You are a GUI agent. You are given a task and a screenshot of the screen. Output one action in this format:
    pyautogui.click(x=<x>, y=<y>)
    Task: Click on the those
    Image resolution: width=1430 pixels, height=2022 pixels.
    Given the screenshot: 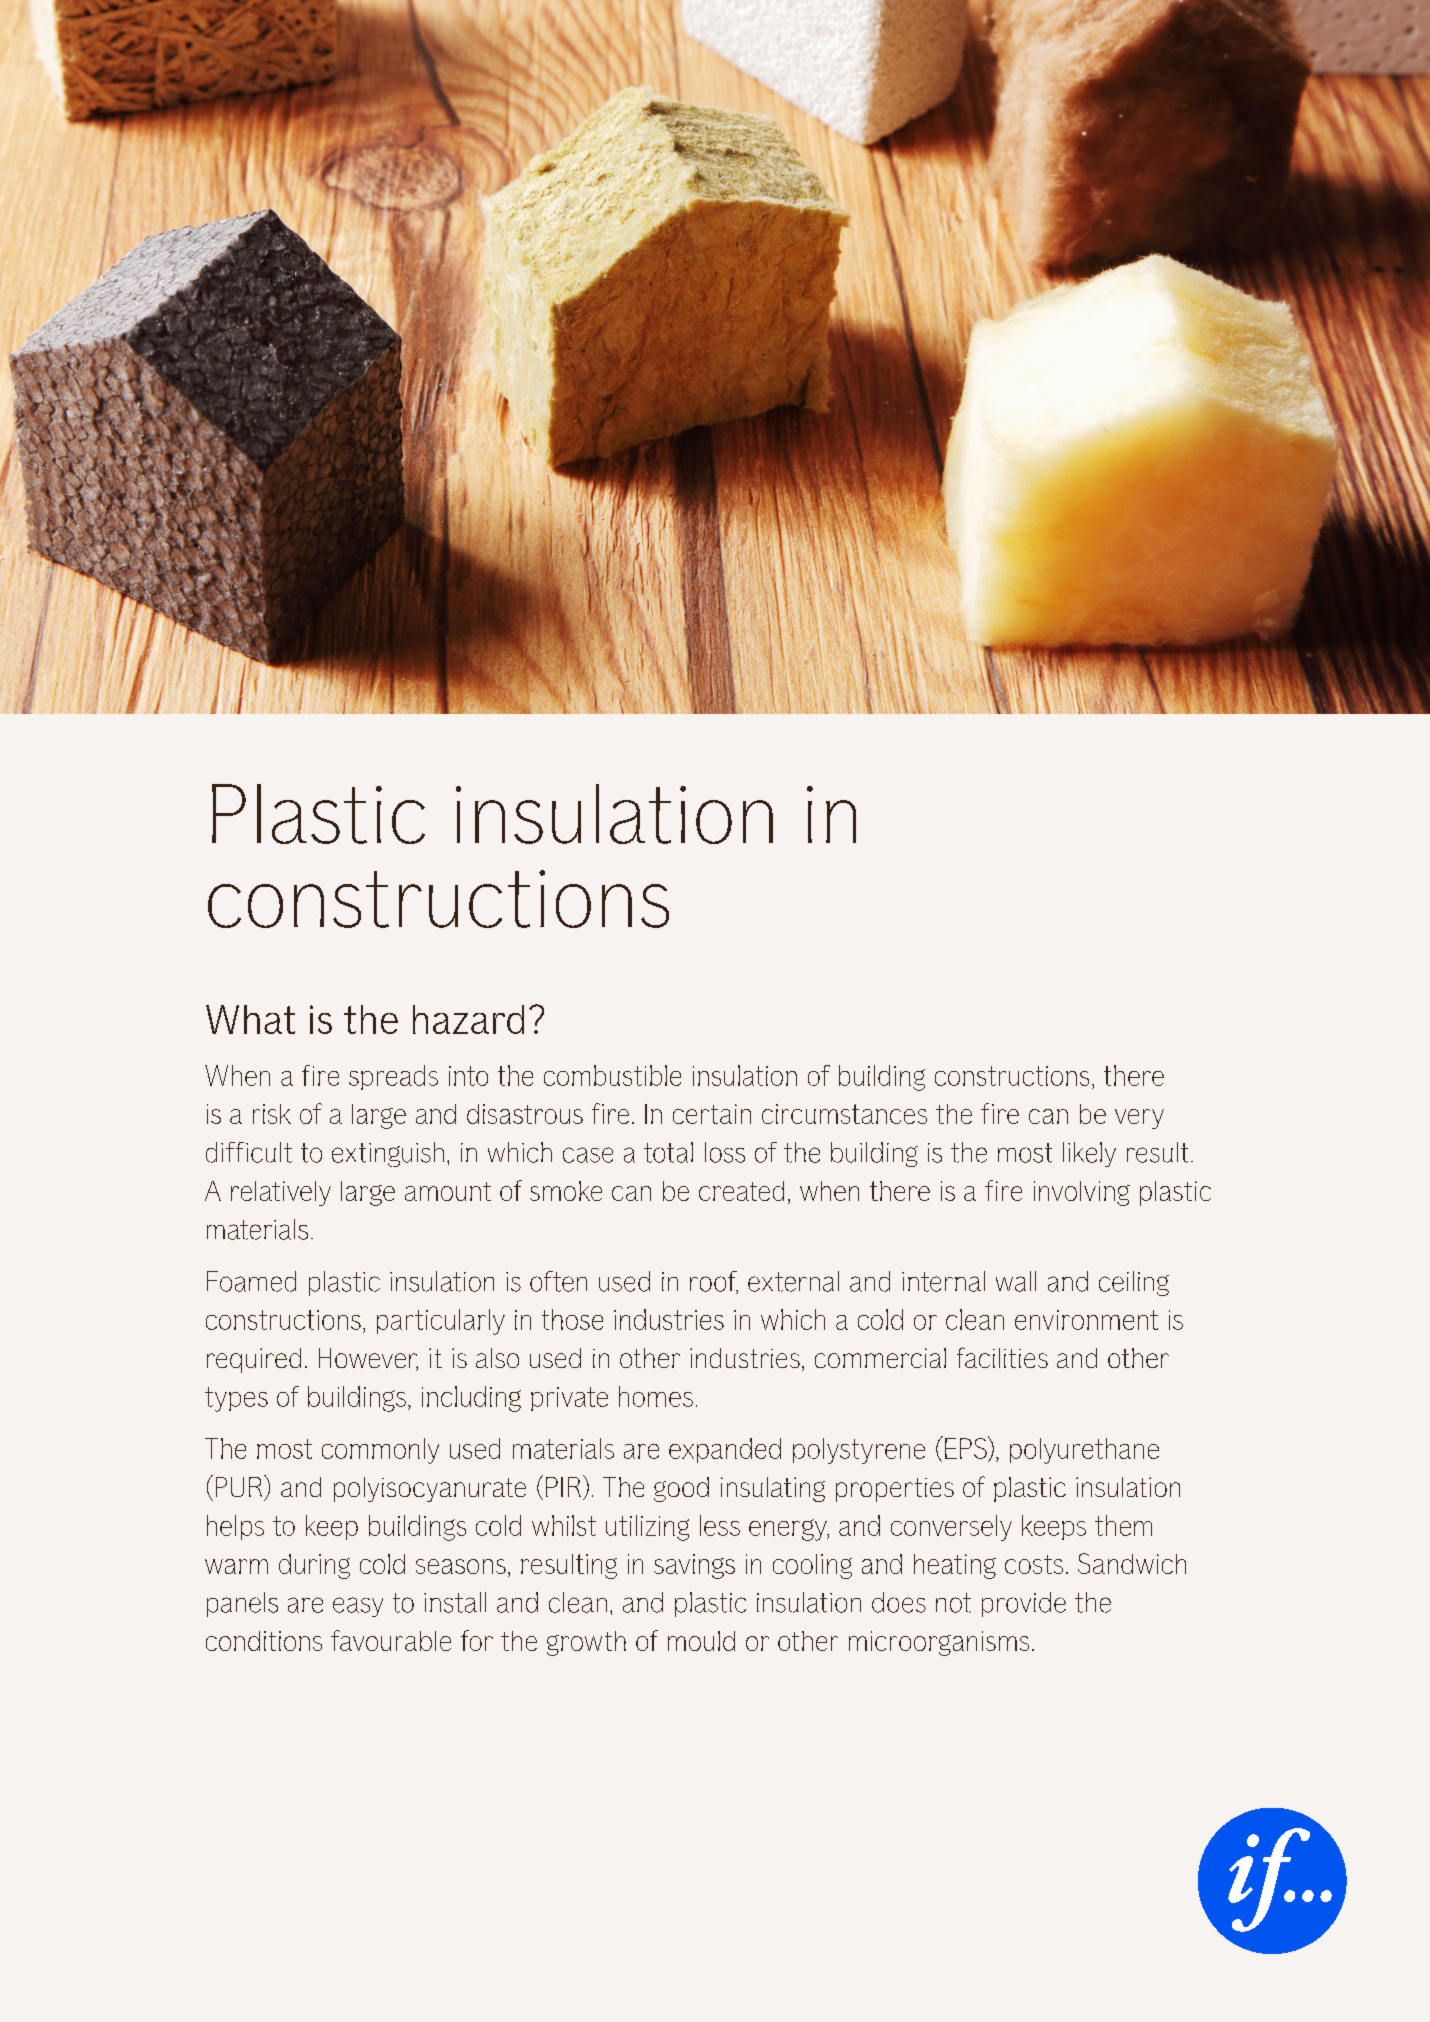 What is the action you would take?
    pyautogui.click(x=572, y=1319)
